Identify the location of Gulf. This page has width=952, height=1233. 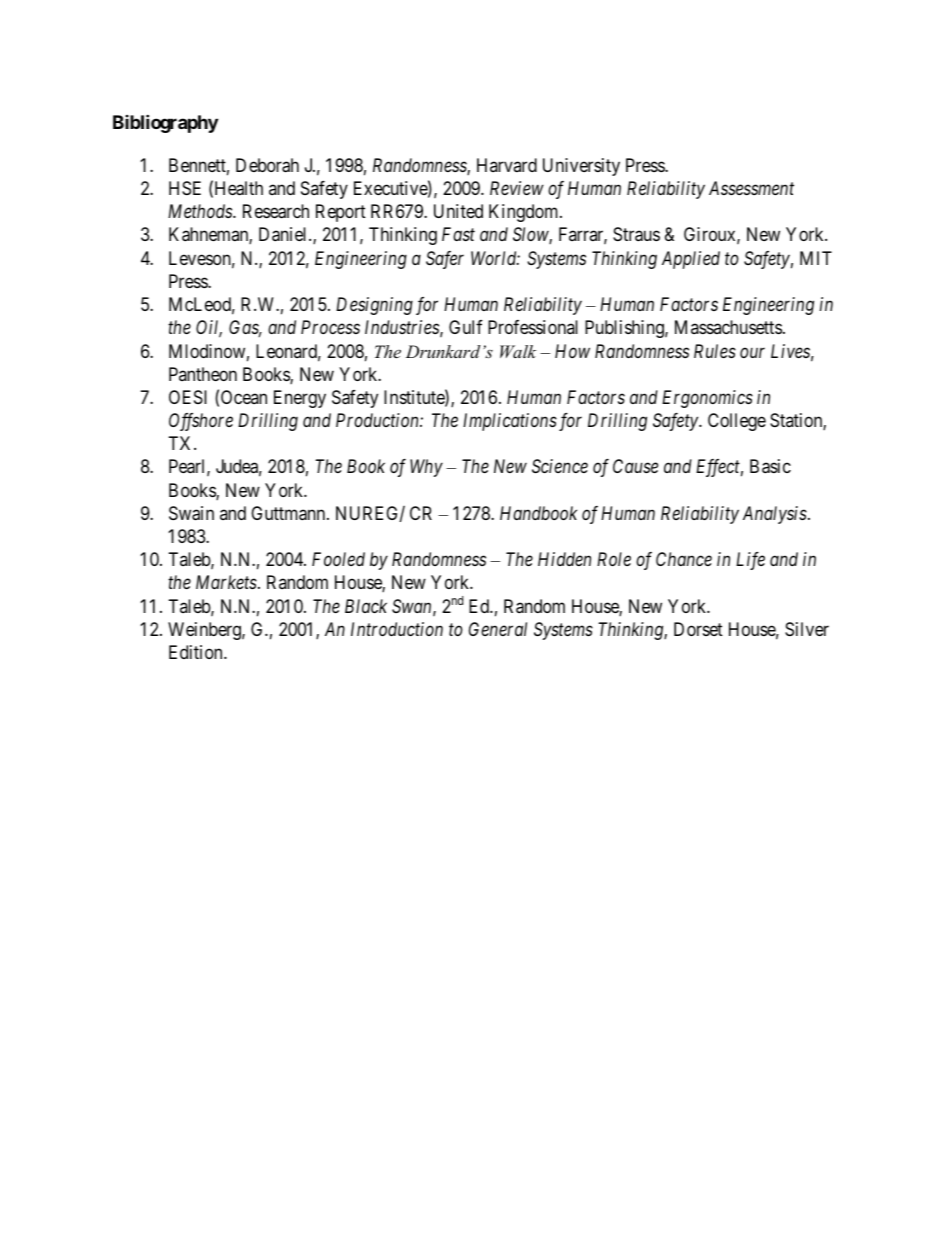
(466, 327).
